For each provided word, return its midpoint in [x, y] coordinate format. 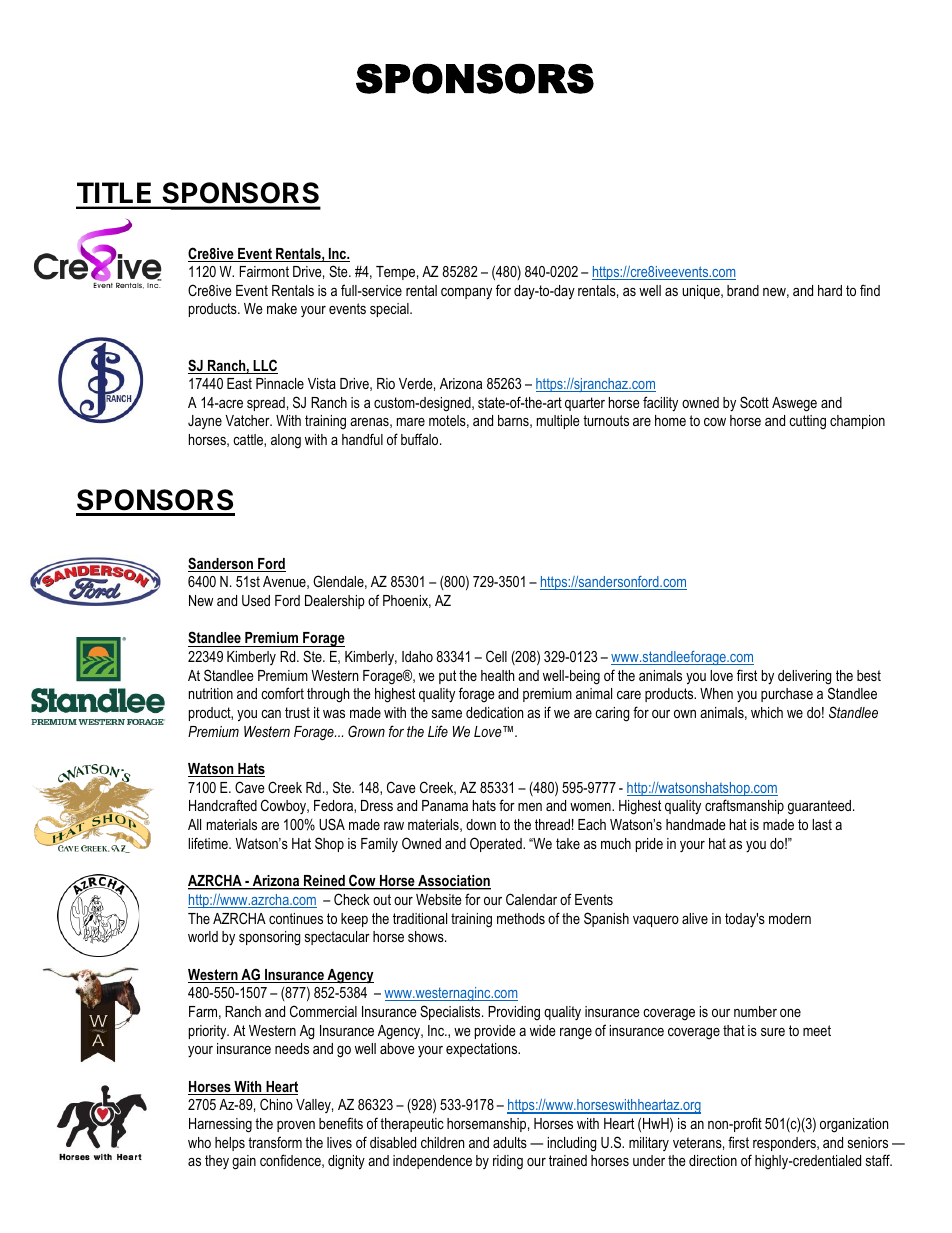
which [767, 712]
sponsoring [269, 938]
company [466, 294]
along [286, 441]
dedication [494, 712]
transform [275, 1142]
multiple [558, 422]
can [271, 714]
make [282, 308]
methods [521, 918]
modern [790, 918]
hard [830, 290]
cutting [807, 422]
